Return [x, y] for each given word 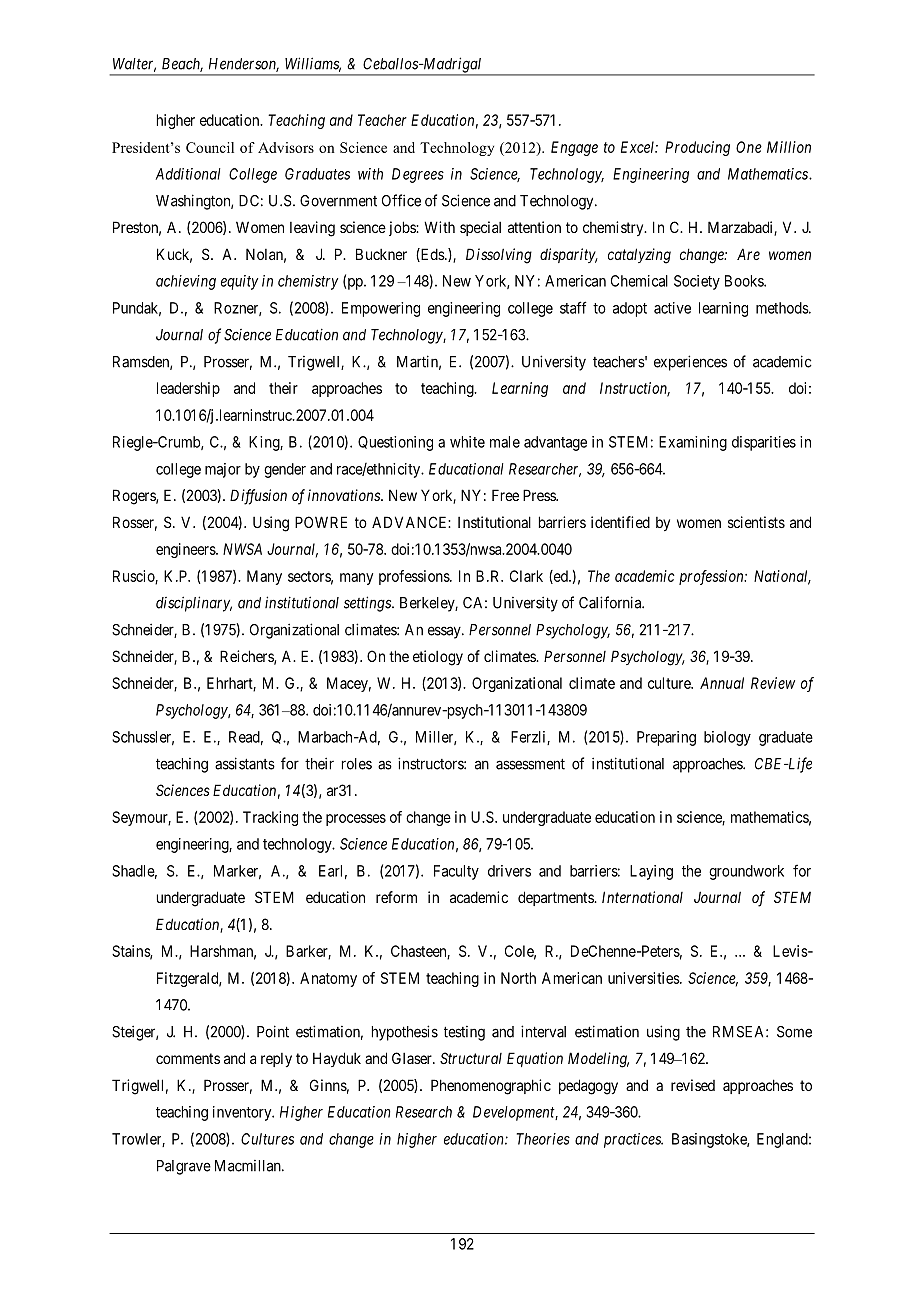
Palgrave [184, 1167]
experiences [690, 363]
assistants [245, 763]
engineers [186, 550]
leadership [188, 389]
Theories [543, 1139]
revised [693, 1085]
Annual [722, 683]
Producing [697, 148]
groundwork [746, 872]
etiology [438, 658]
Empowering [381, 309]
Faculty [456, 872]
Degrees [418, 175]
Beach [182, 65]
